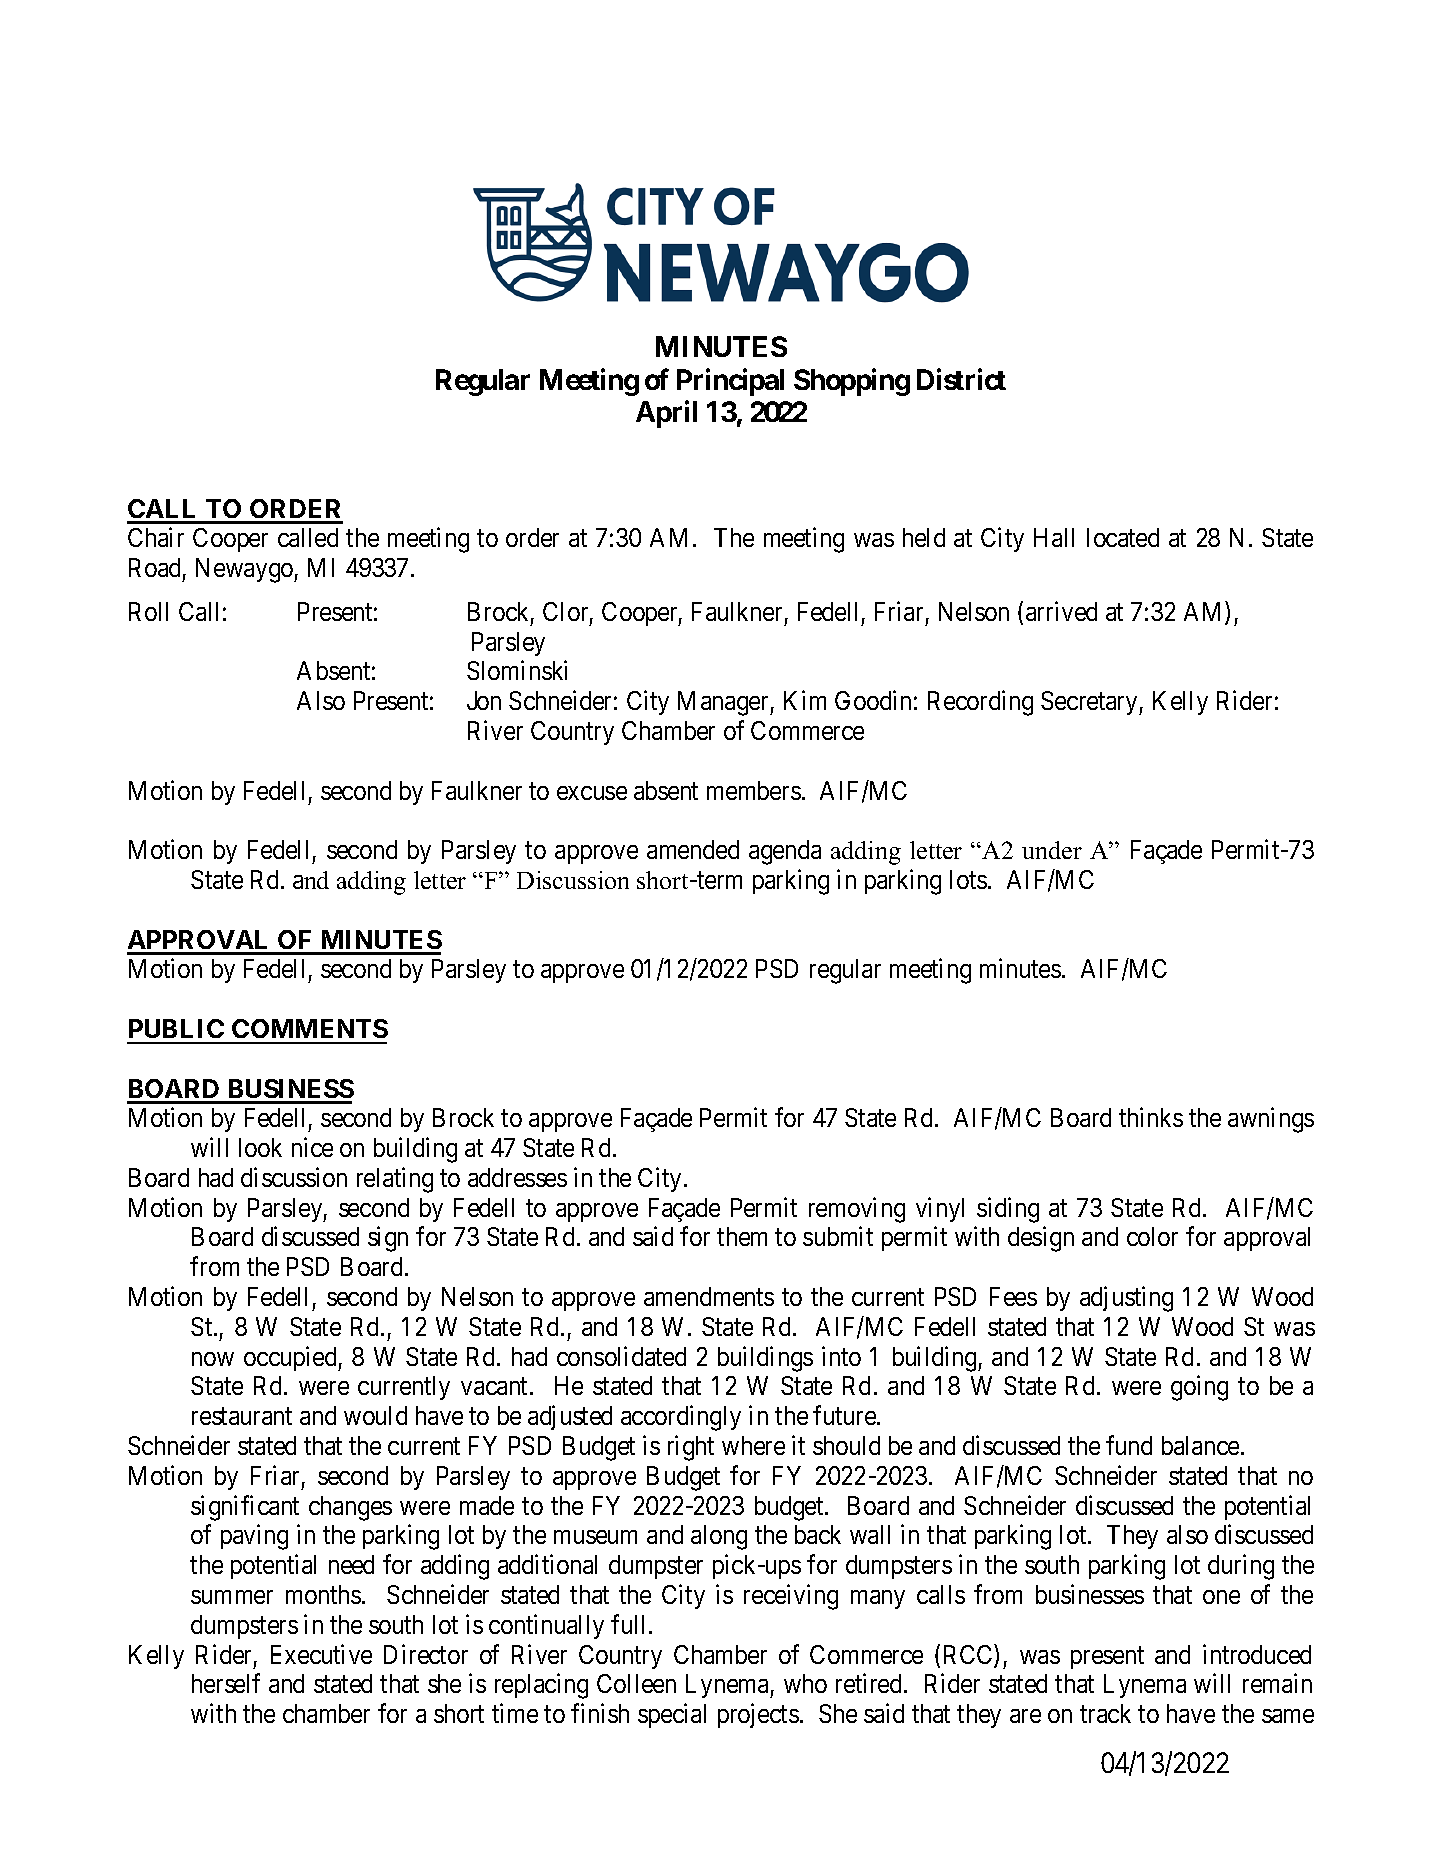 This image has height=1865, width=1441. What do you see at coordinates (961, 379) in the image?
I see `District` at bounding box center [961, 379].
